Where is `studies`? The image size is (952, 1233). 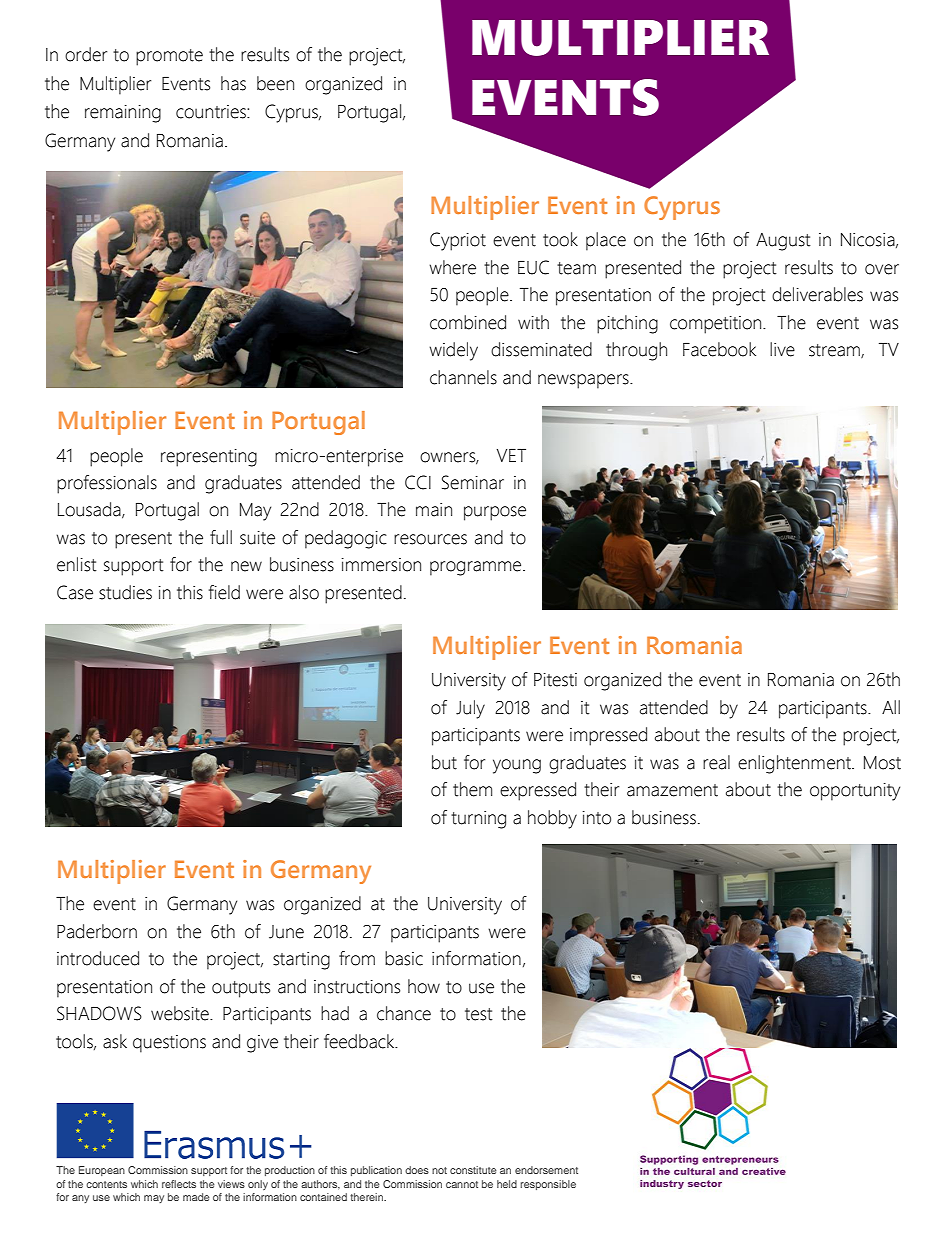
studies is located at coordinates (125, 592).
